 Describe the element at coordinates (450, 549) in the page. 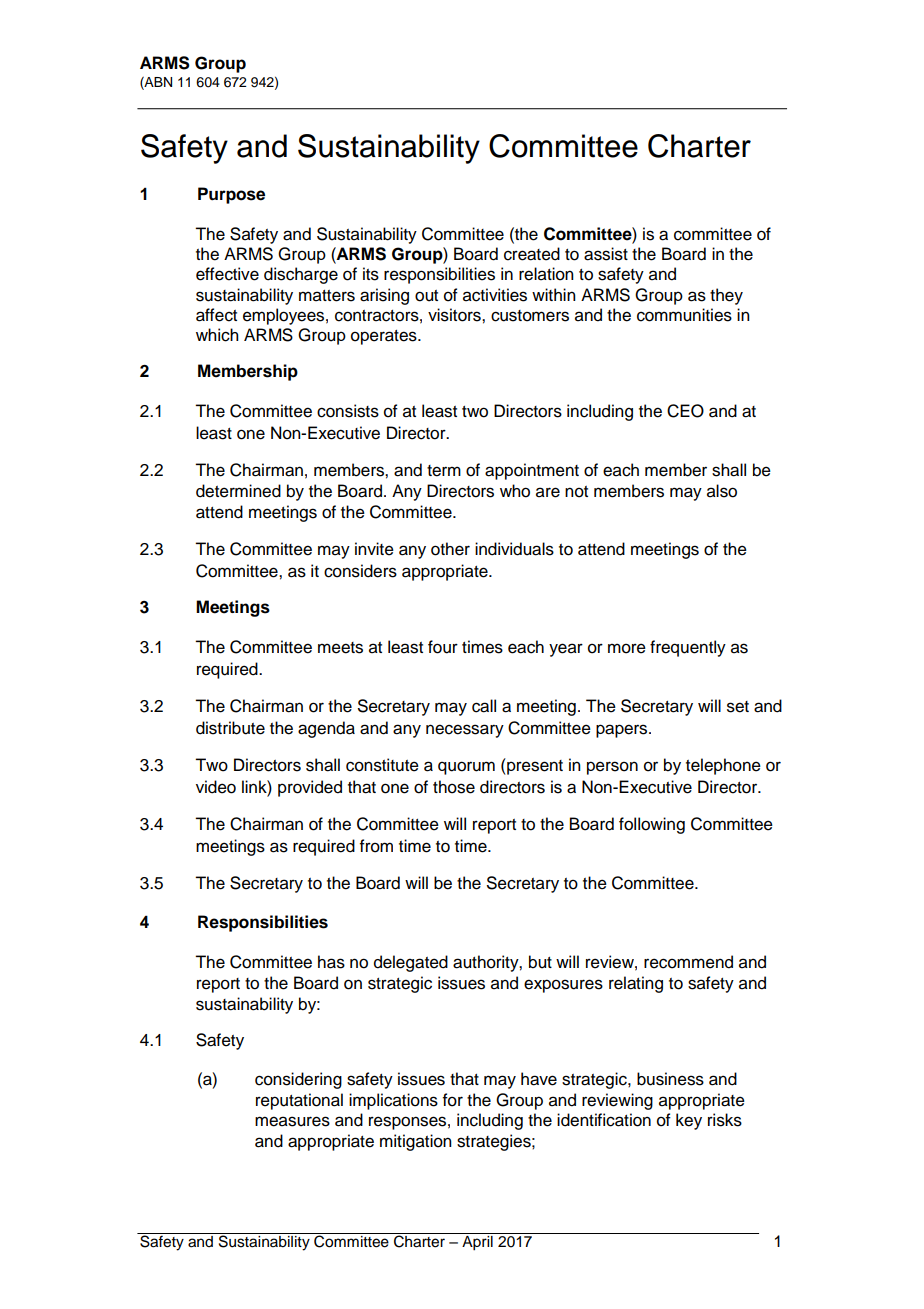

I see `other` at that location.
